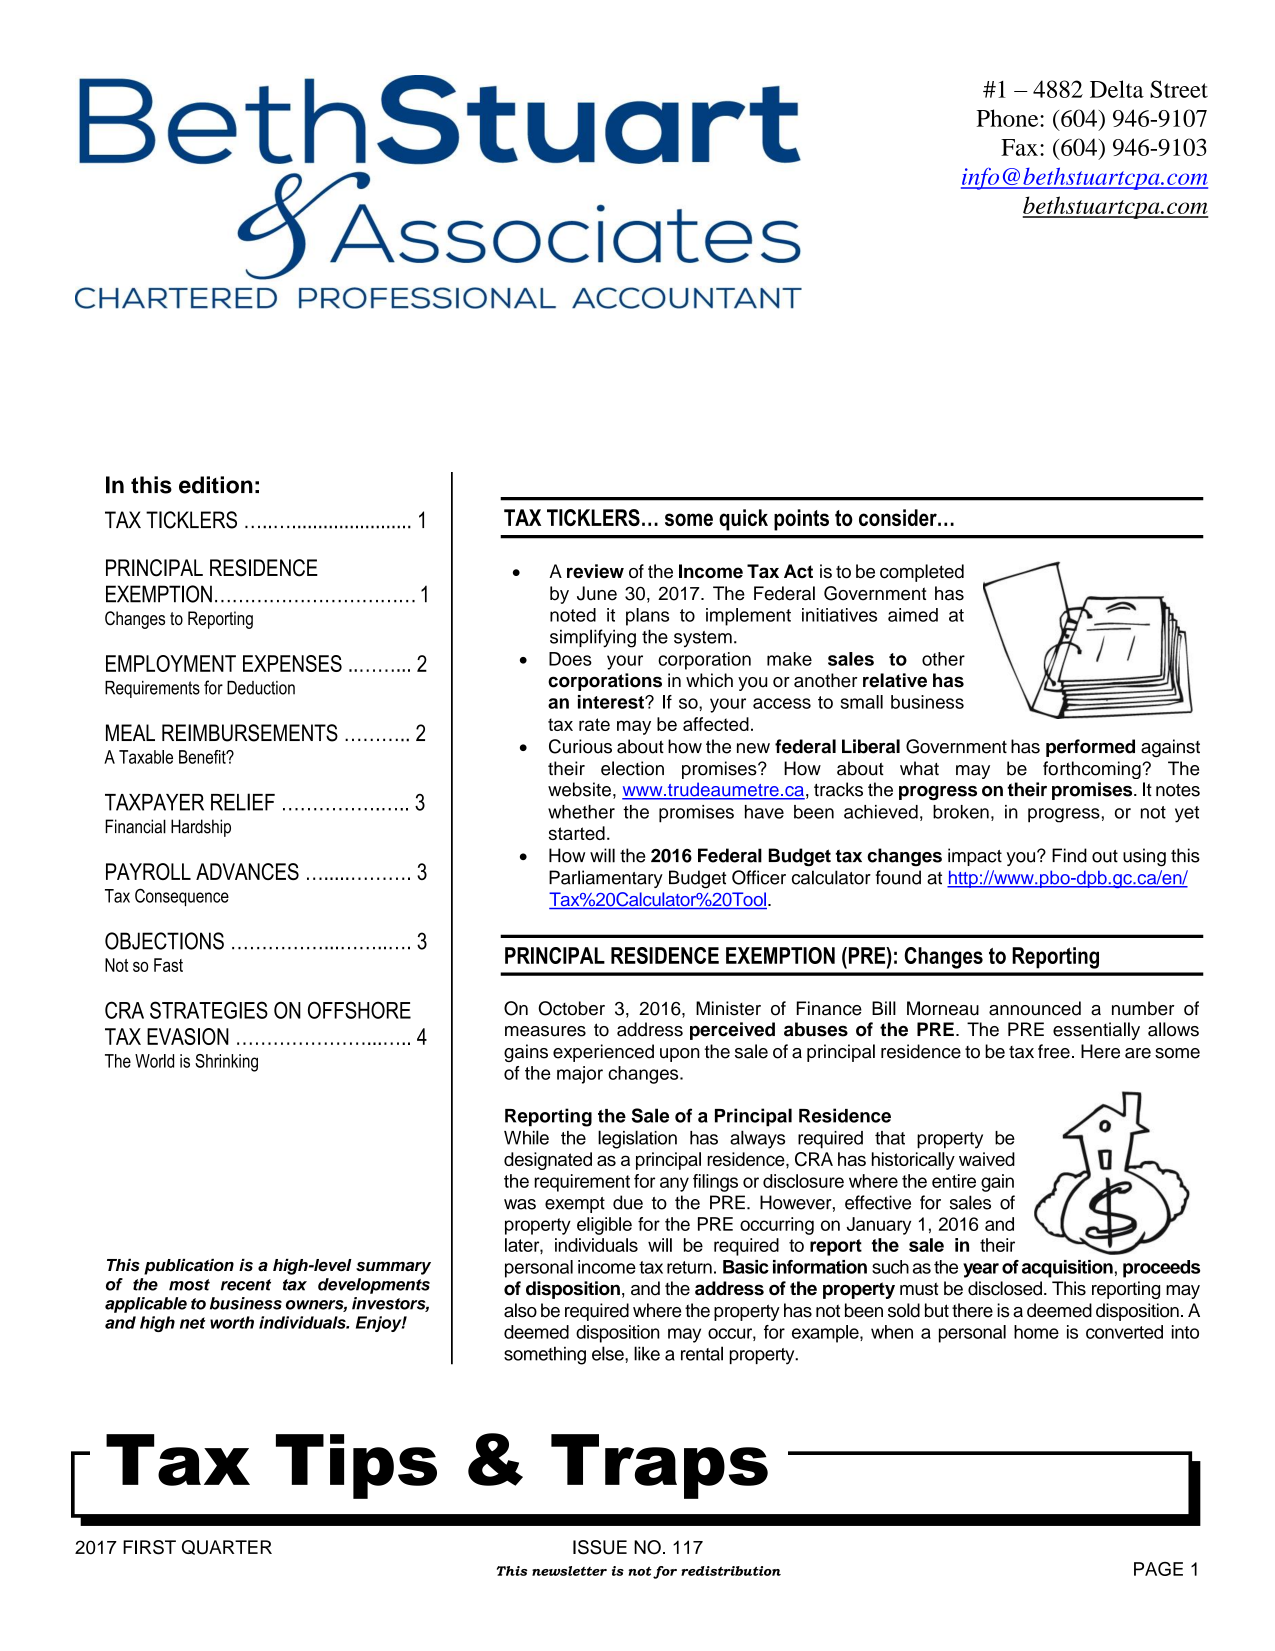 This page has height=1651, width=1275. Describe the element at coordinates (922, 573) in the page. I see `completed` at that location.
